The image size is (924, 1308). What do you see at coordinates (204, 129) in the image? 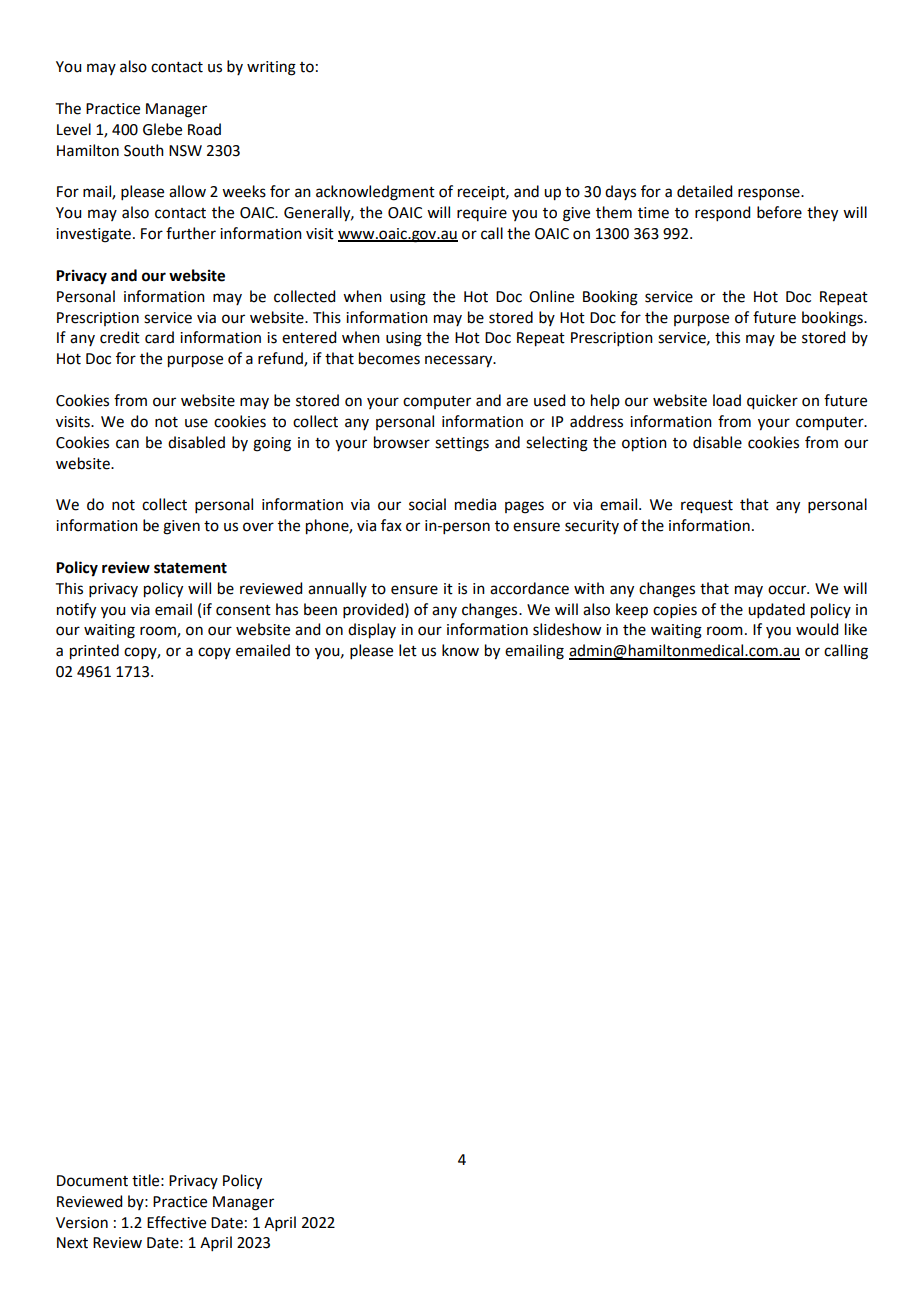
I see `Road` at bounding box center [204, 129].
